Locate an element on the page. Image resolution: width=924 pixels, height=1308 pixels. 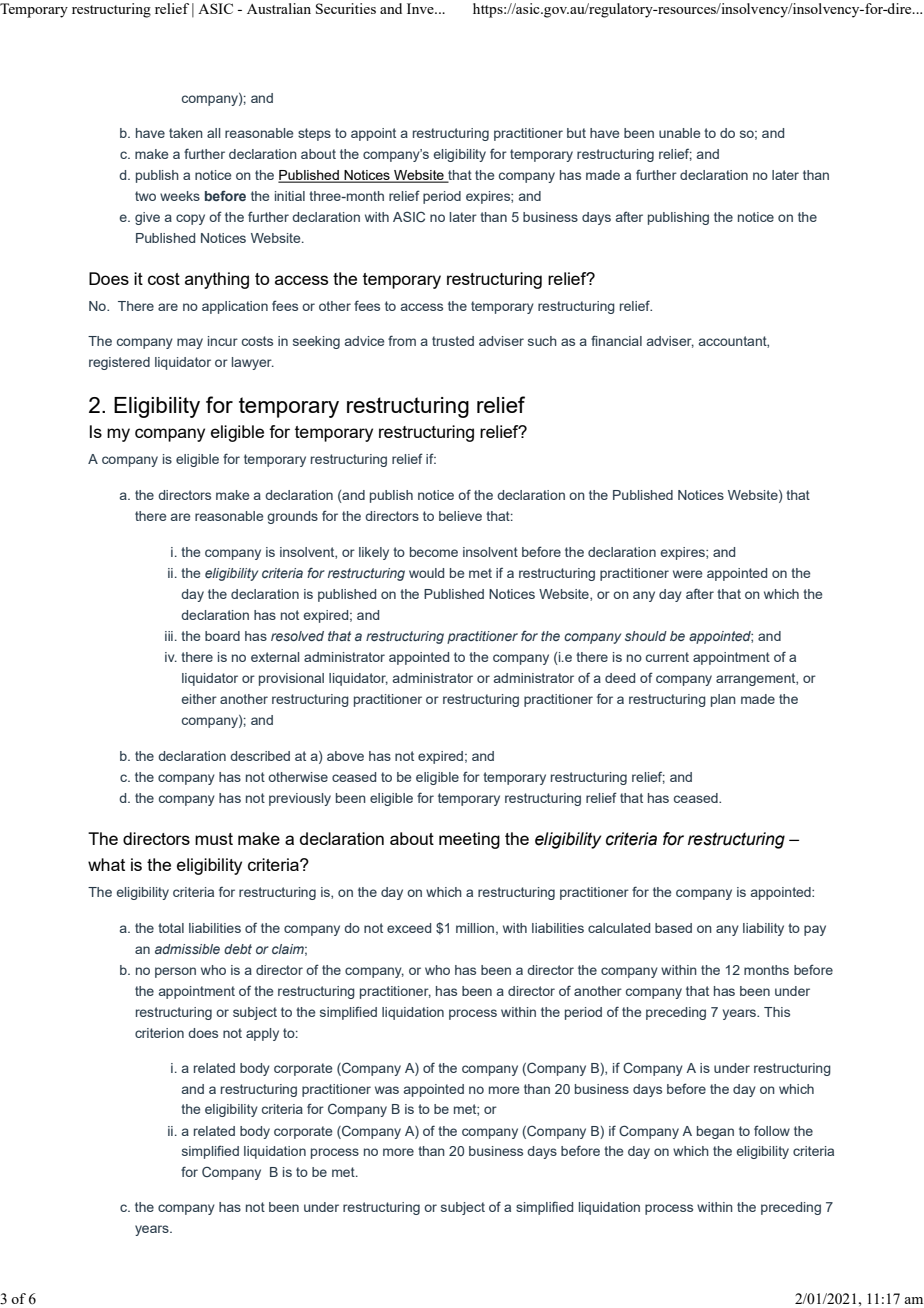
Securities is located at coordinates (346, 8).
